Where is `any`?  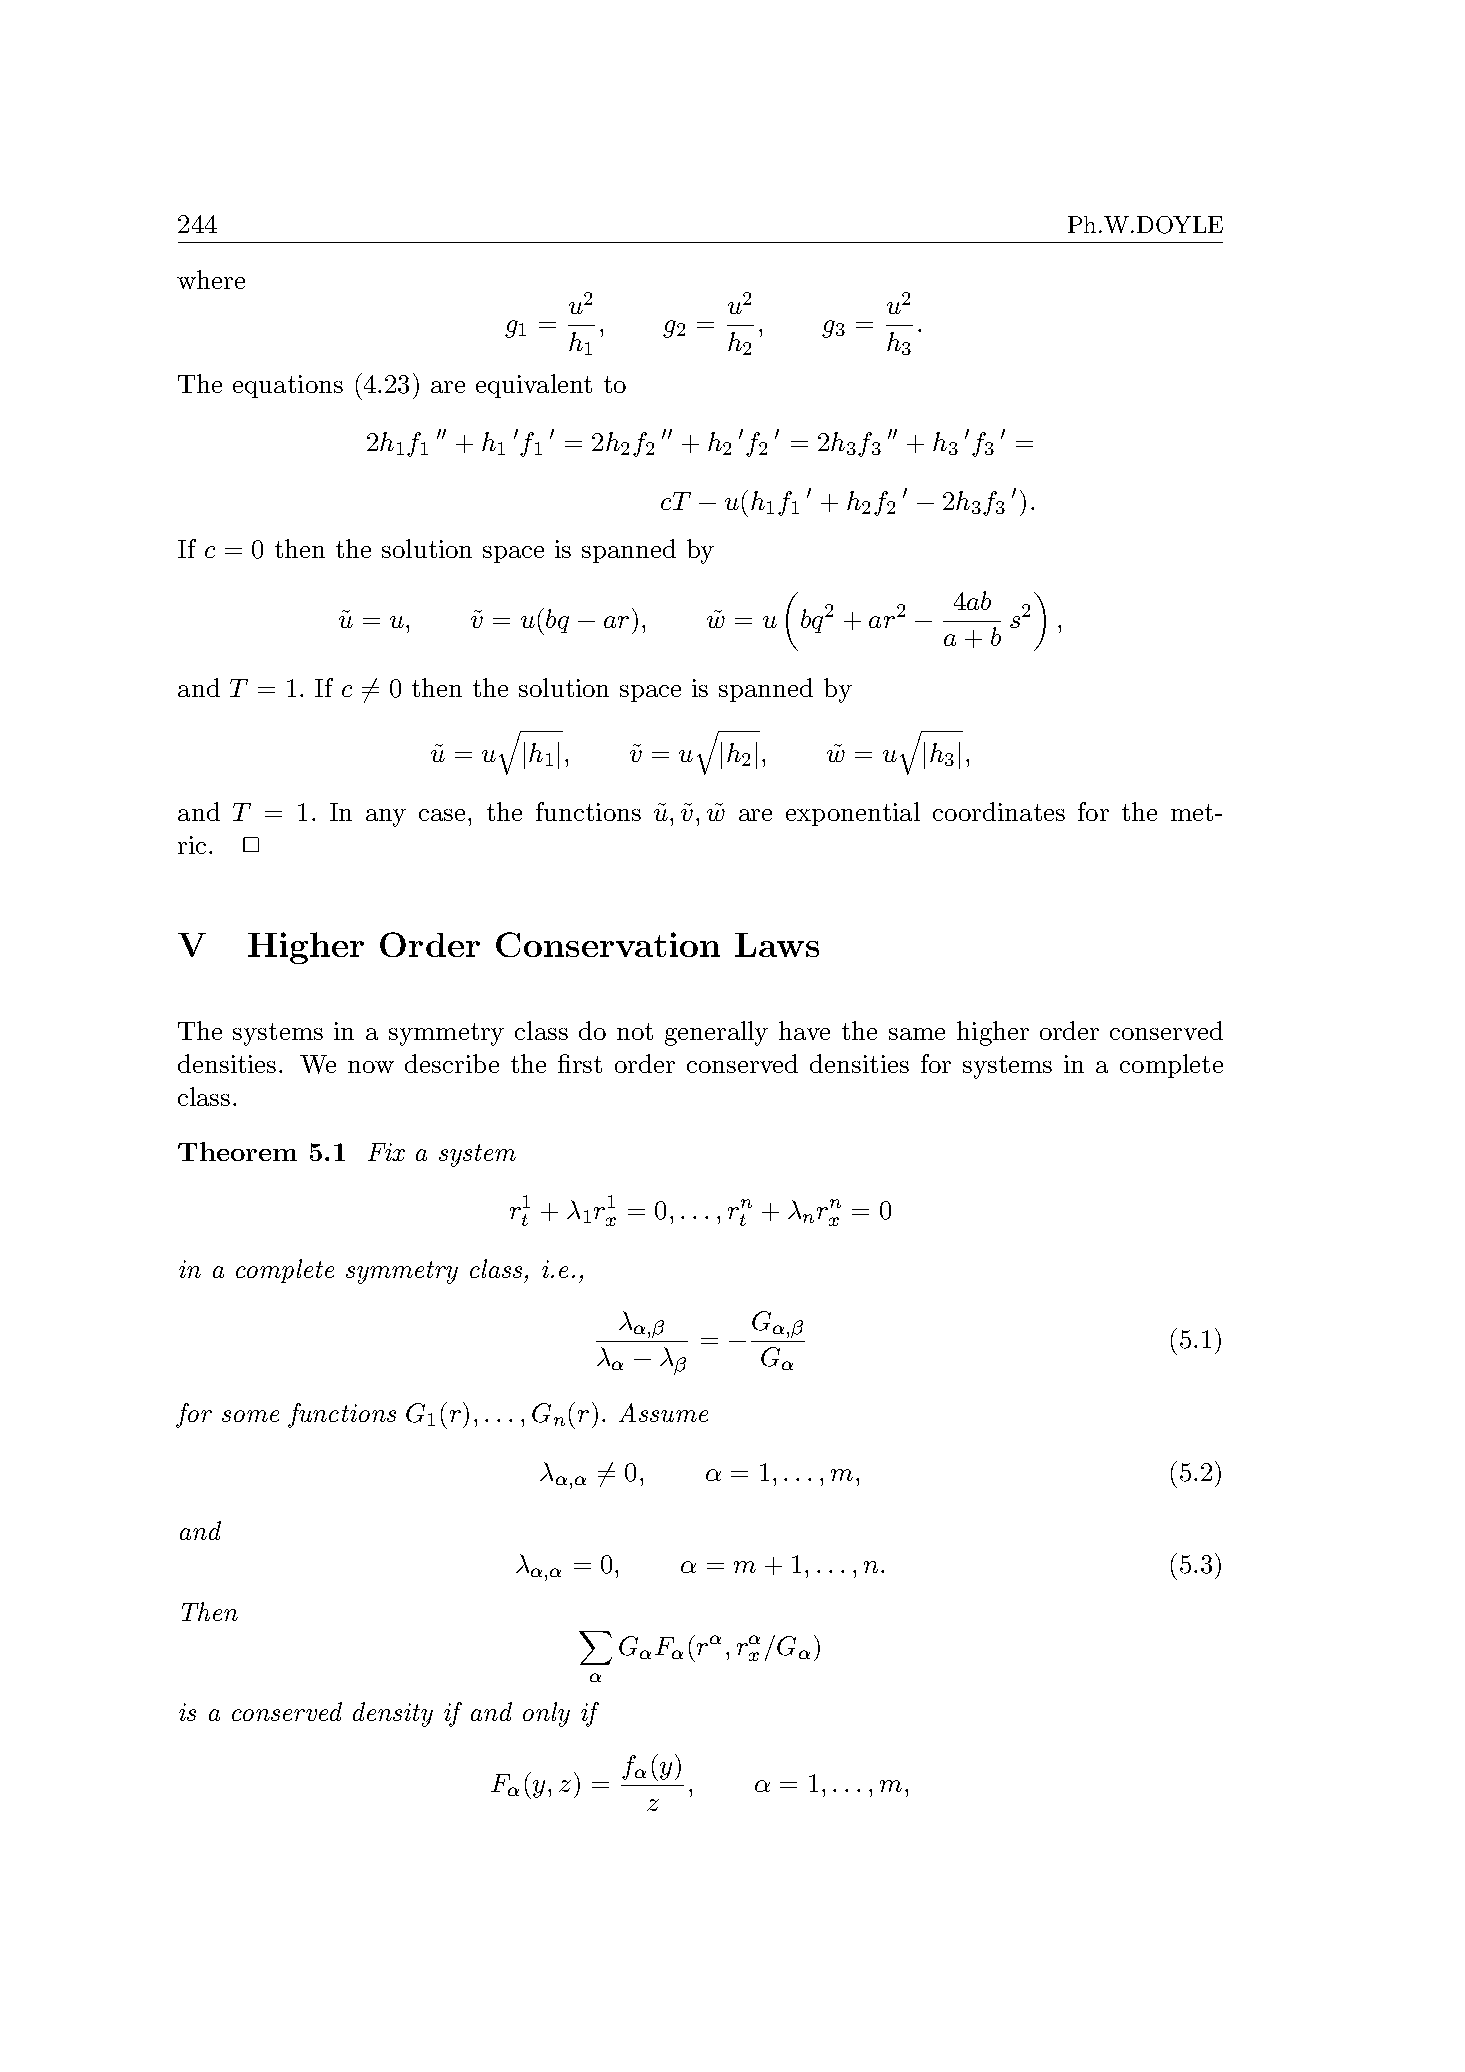 any is located at coordinates (386, 818).
